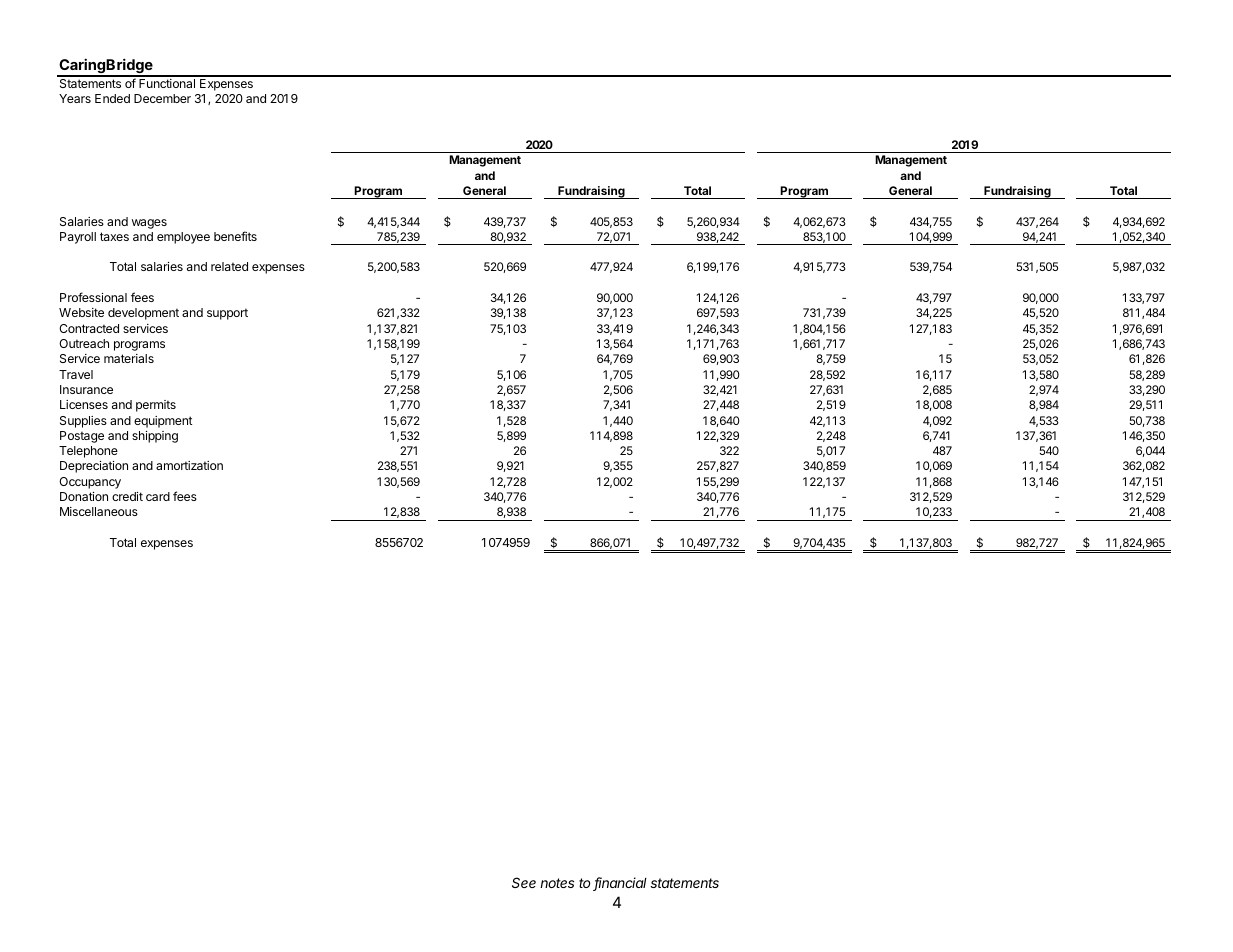  What do you see at coordinates (127, 496) in the screenshot?
I see `credit` at bounding box center [127, 496].
